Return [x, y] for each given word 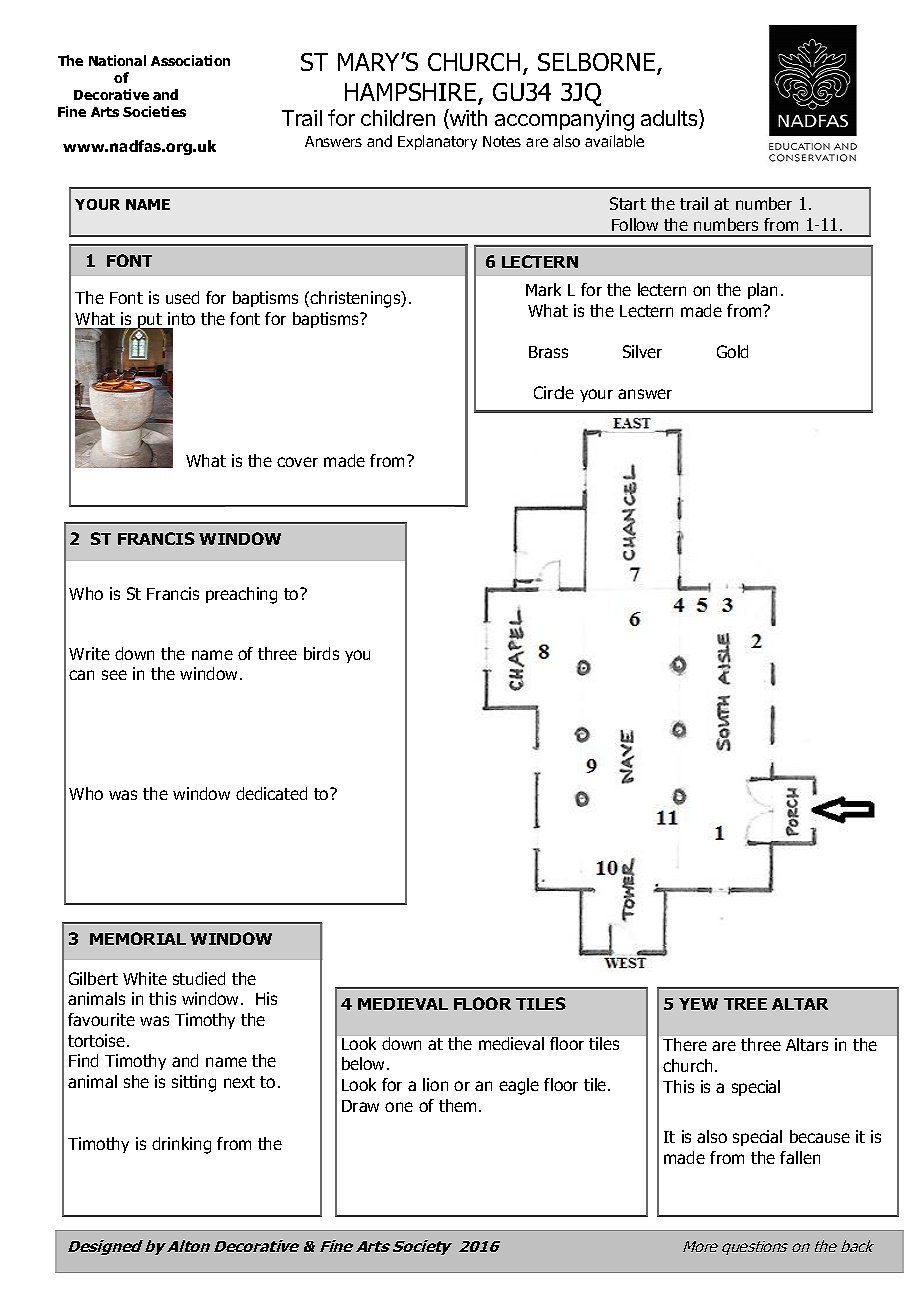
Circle [554, 392]
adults [670, 119]
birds [321, 653]
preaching [241, 595]
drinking [181, 1145]
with [467, 119]
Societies [154, 111]
